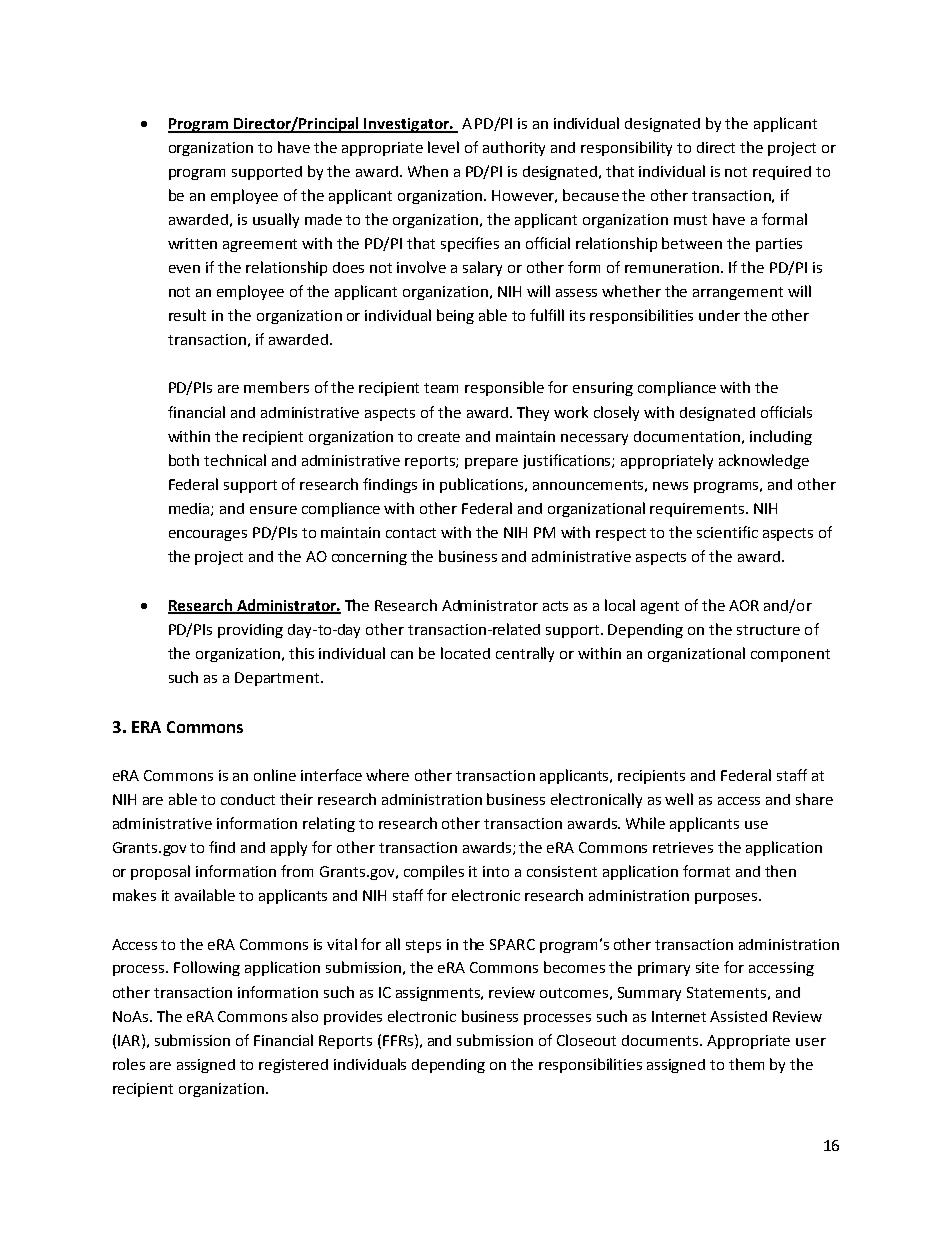 The width and height of the screenshot is (952, 1233). Describe the element at coordinates (496, 871) in the screenshot. I see `into` at that location.
